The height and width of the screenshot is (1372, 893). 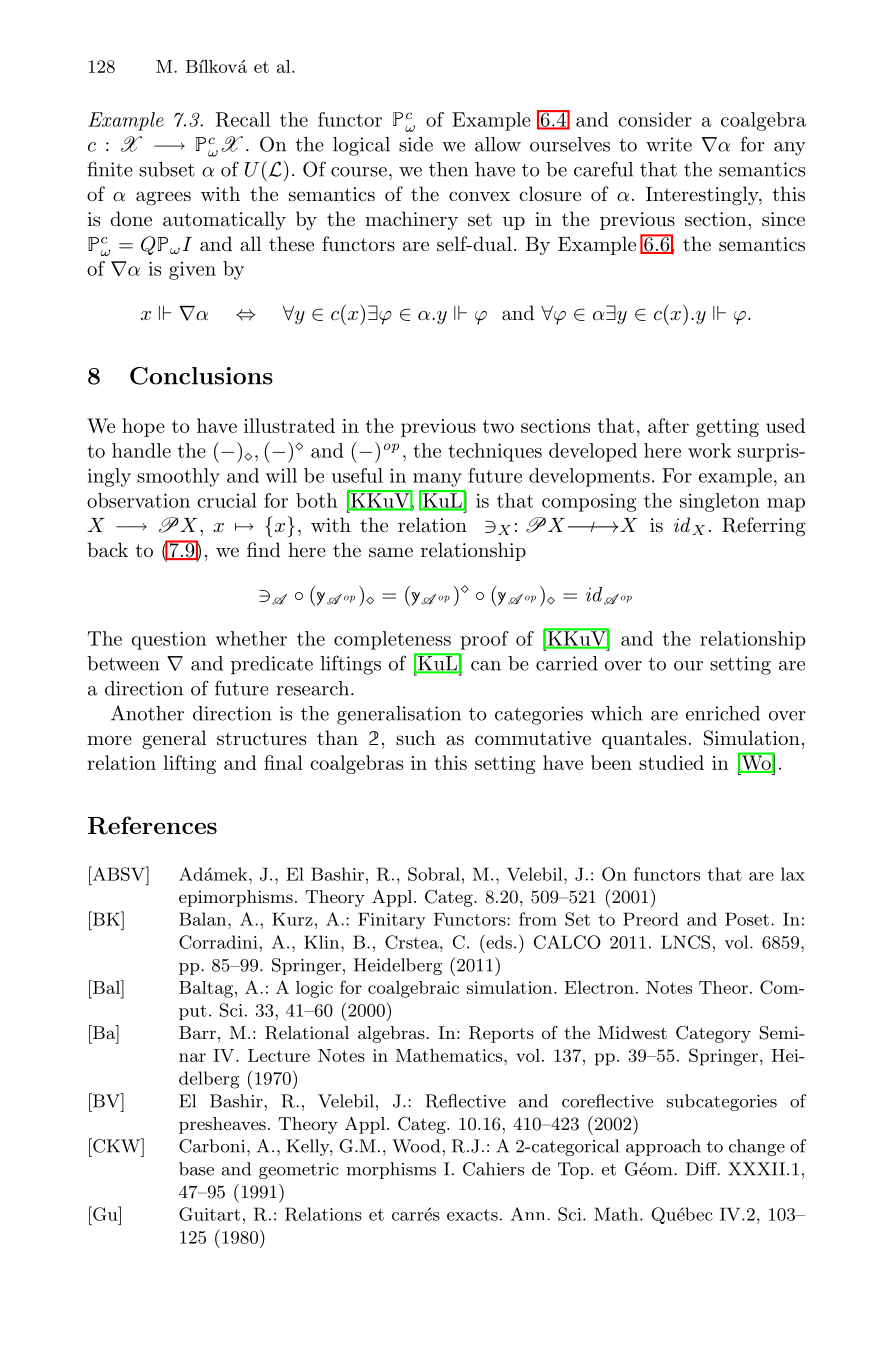 I want to click on exacts, so click(x=472, y=1215).
